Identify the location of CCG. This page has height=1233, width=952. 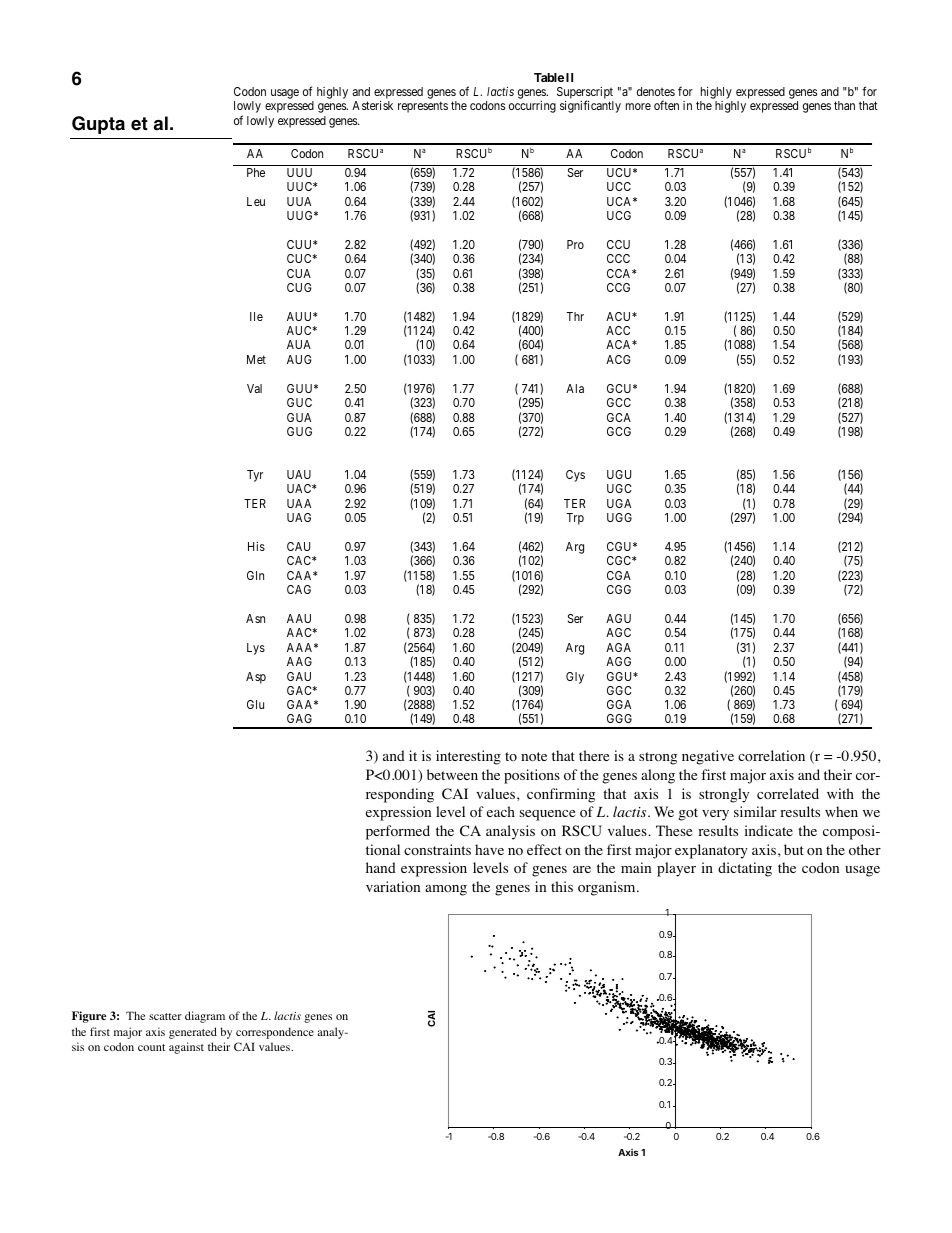
(618, 287).
